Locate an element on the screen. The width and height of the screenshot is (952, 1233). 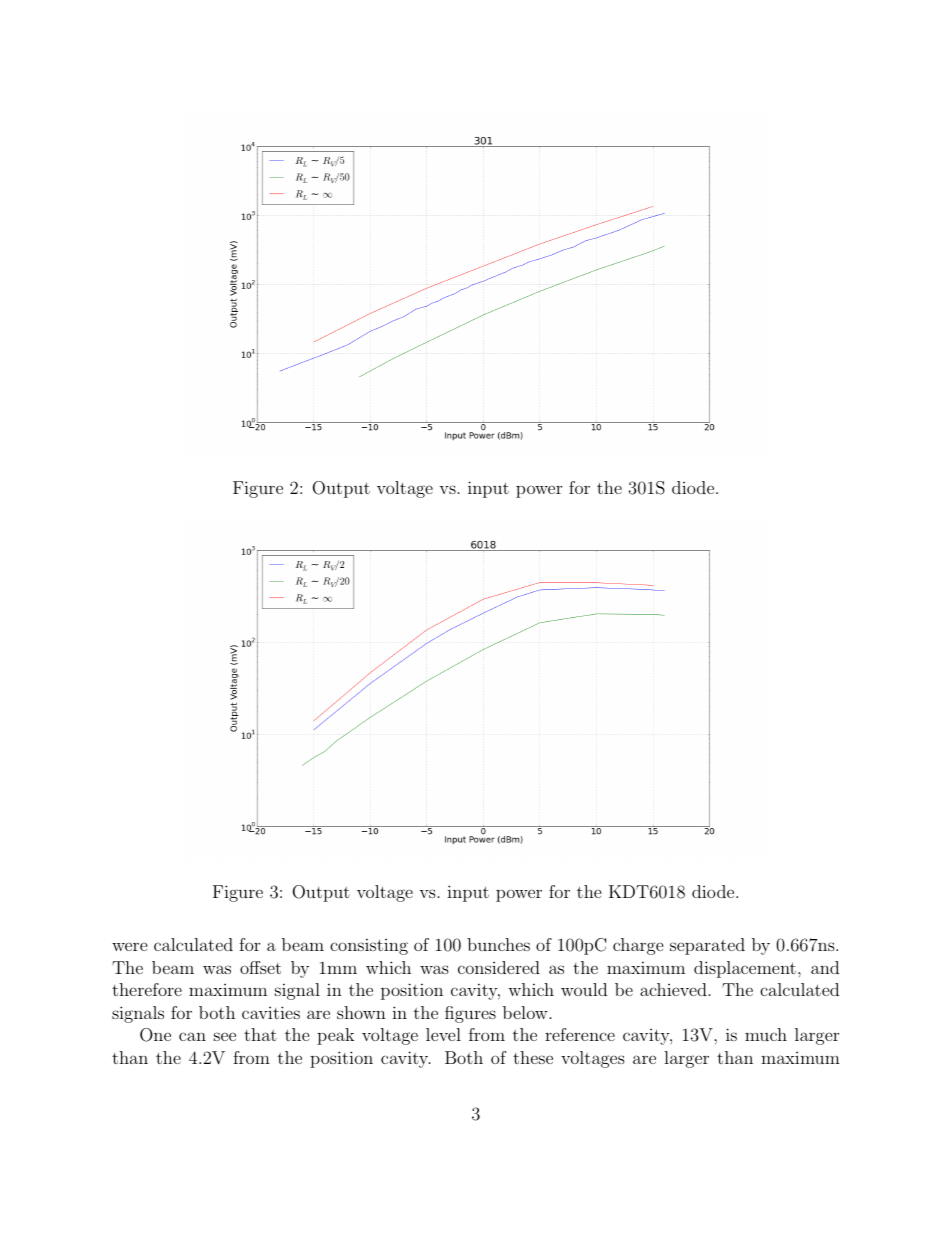
therefore is located at coordinates (147, 989).
